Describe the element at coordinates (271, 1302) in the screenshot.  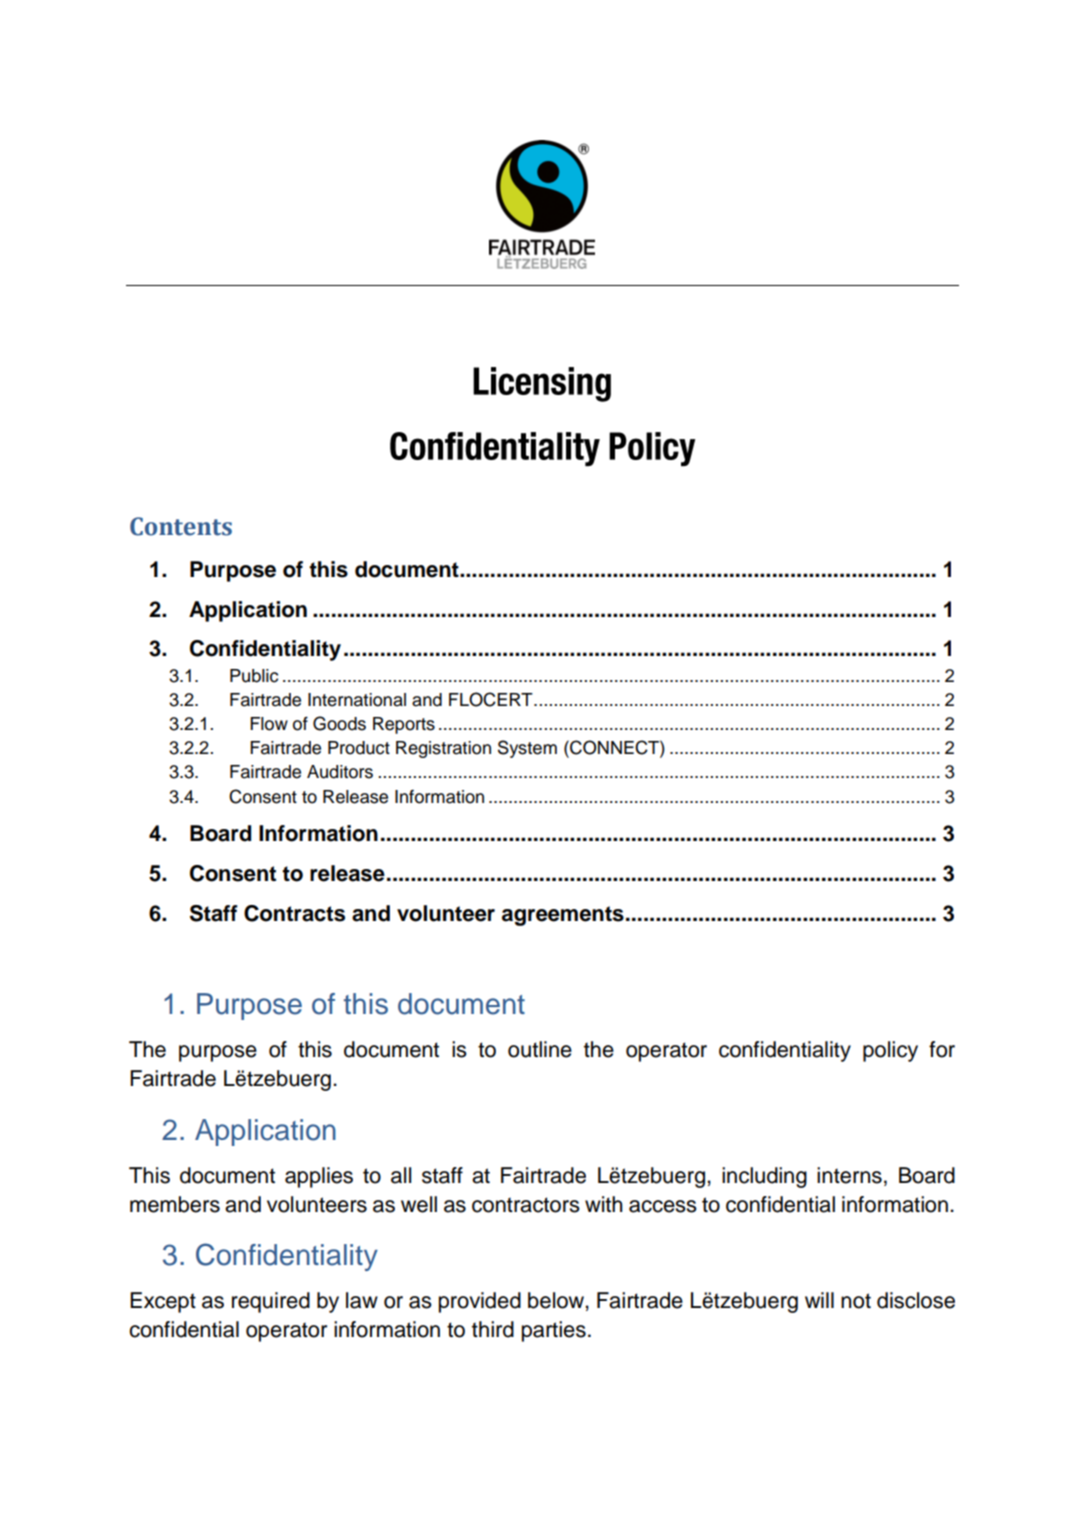
I see `required` at that location.
